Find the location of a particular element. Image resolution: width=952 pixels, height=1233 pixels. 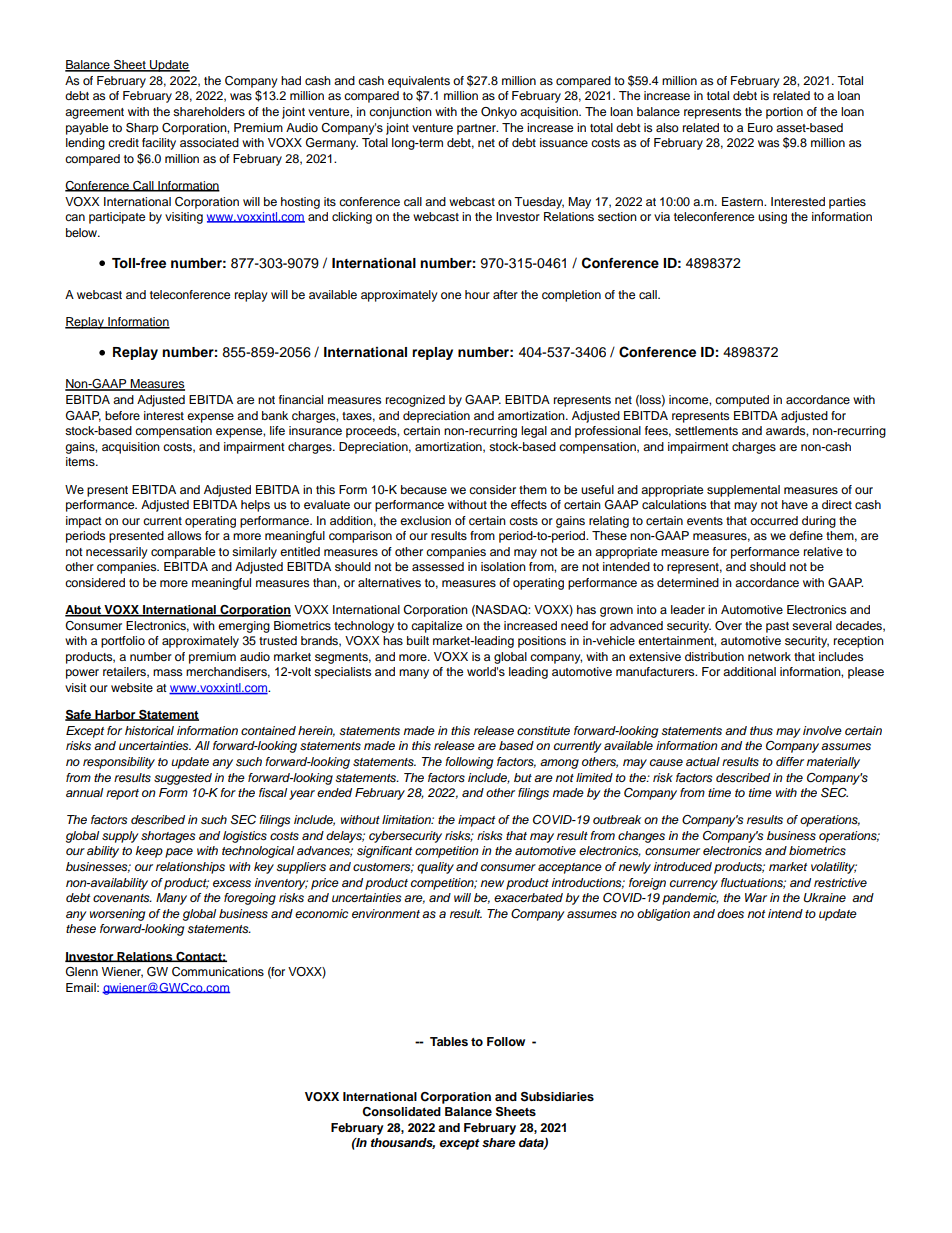

Communications is located at coordinates (218, 972).
